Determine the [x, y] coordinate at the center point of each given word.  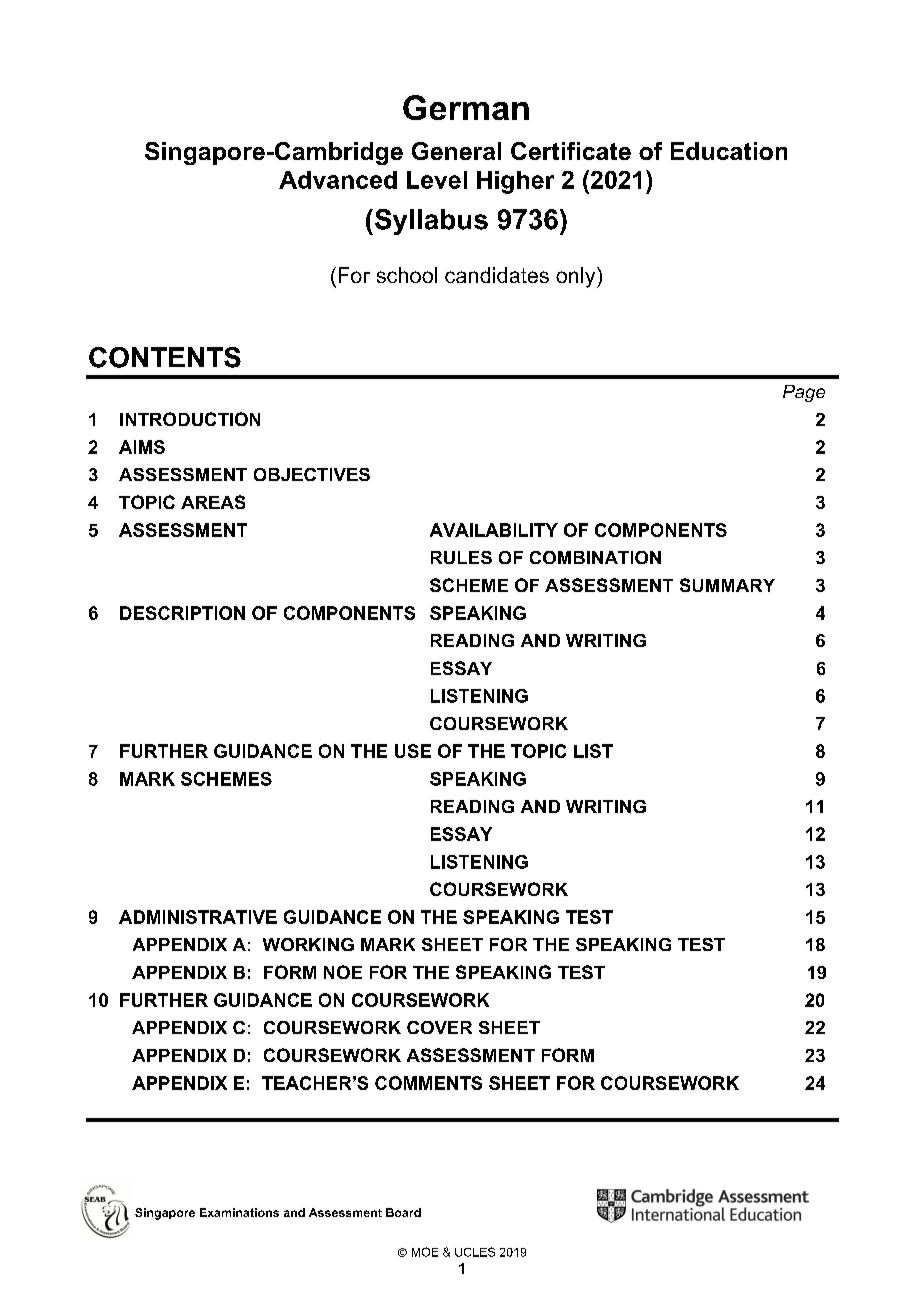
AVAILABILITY [494, 530]
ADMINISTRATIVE [198, 917]
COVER [439, 1027]
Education [729, 151]
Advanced [338, 180]
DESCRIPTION [182, 613]
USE [413, 751]
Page [804, 393]
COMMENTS [428, 1083]
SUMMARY [727, 585]
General [456, 151]
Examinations [239, 1212]
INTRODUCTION [190, 419]
